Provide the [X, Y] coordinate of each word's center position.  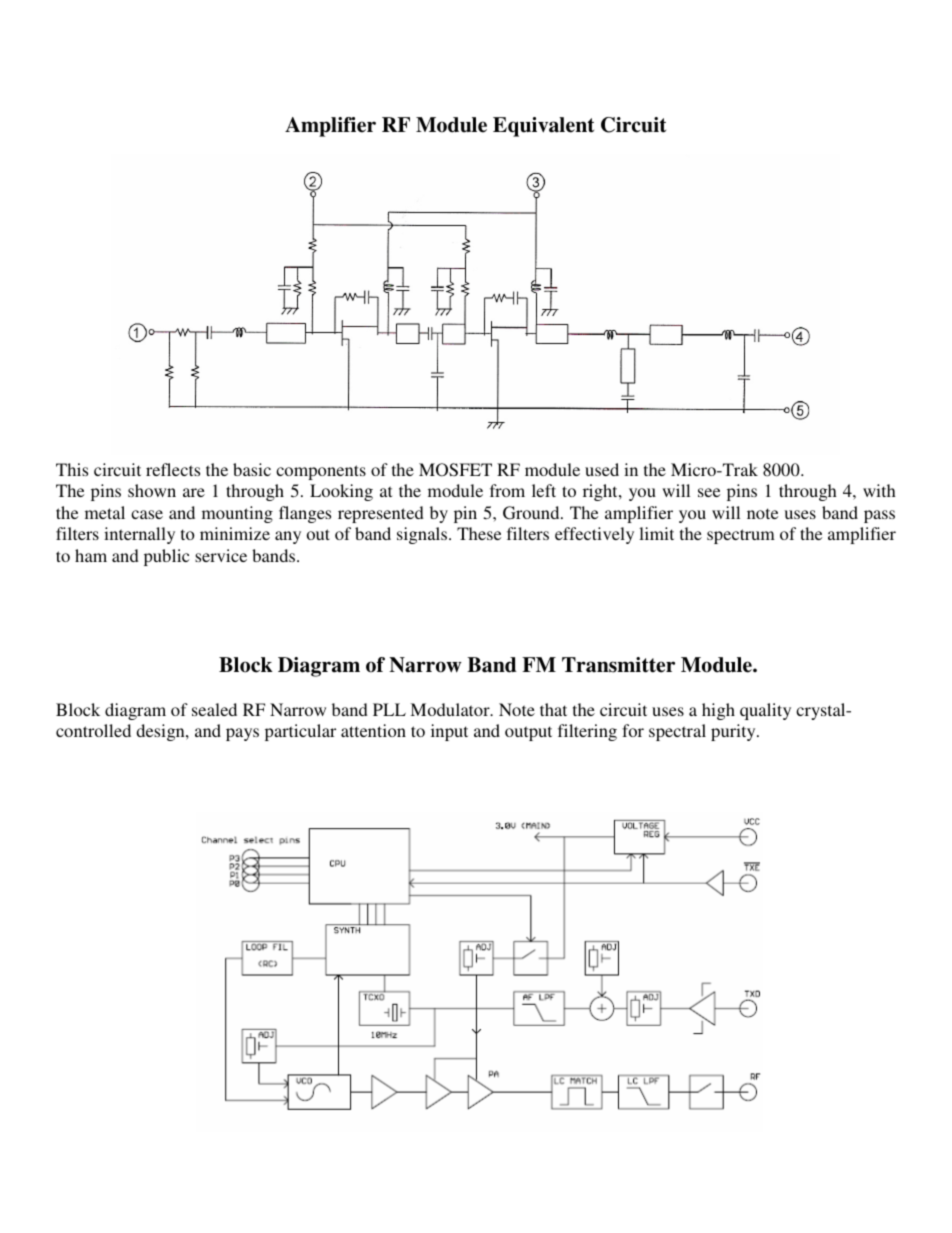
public [166, 557]
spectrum [741, 536]
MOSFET [455, 470]
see [709, 492]
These [479, 533]
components [321, 472]
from [507, 490]
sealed [214, 709]
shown [152, 490]
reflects [173, 469]
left [544, 490]
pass [879, 516]
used [602, 469]
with [879, 490]
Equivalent [543, 127]
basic [252, 469]
